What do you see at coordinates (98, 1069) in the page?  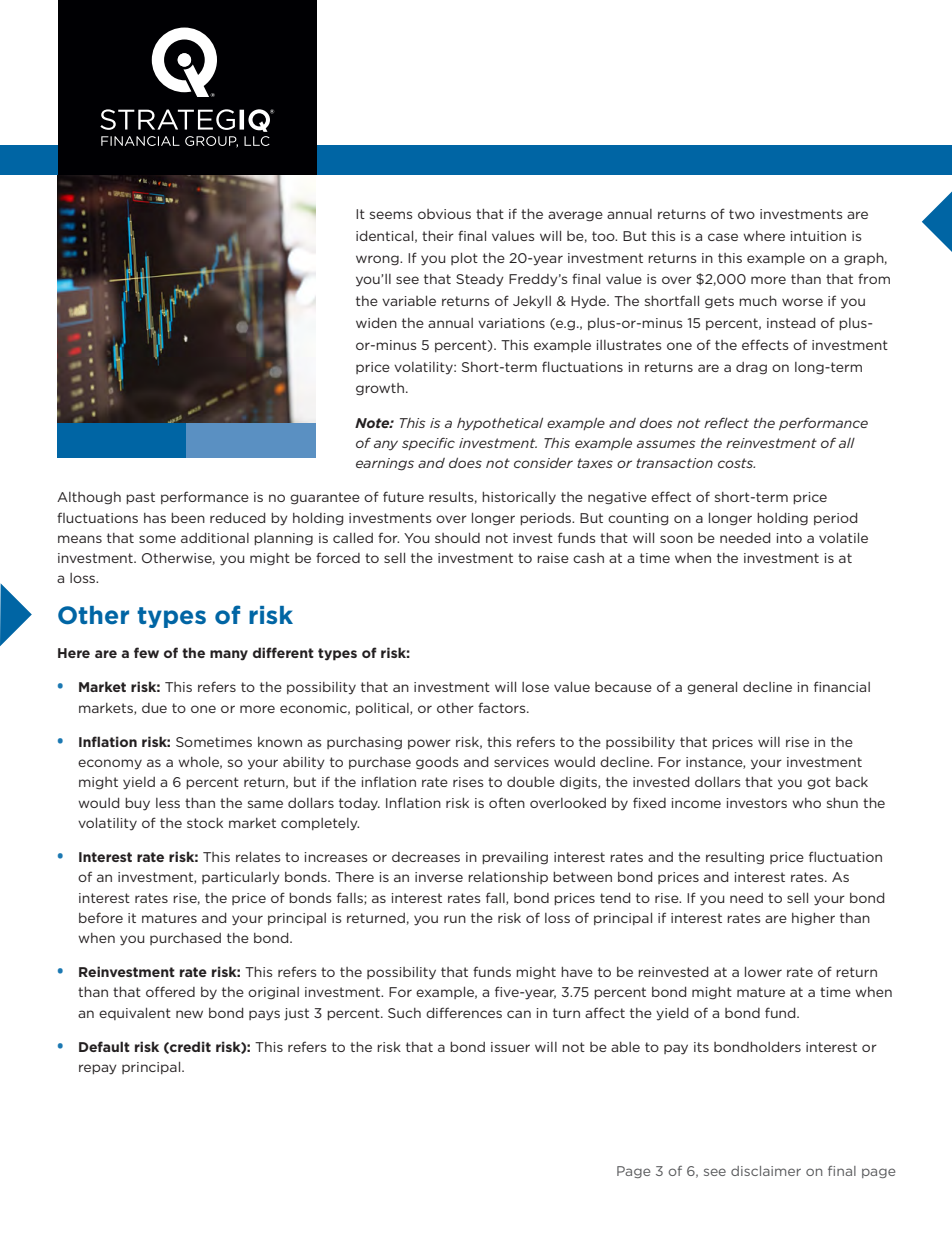 I see `repay` at bounding box center [98, 1069].
